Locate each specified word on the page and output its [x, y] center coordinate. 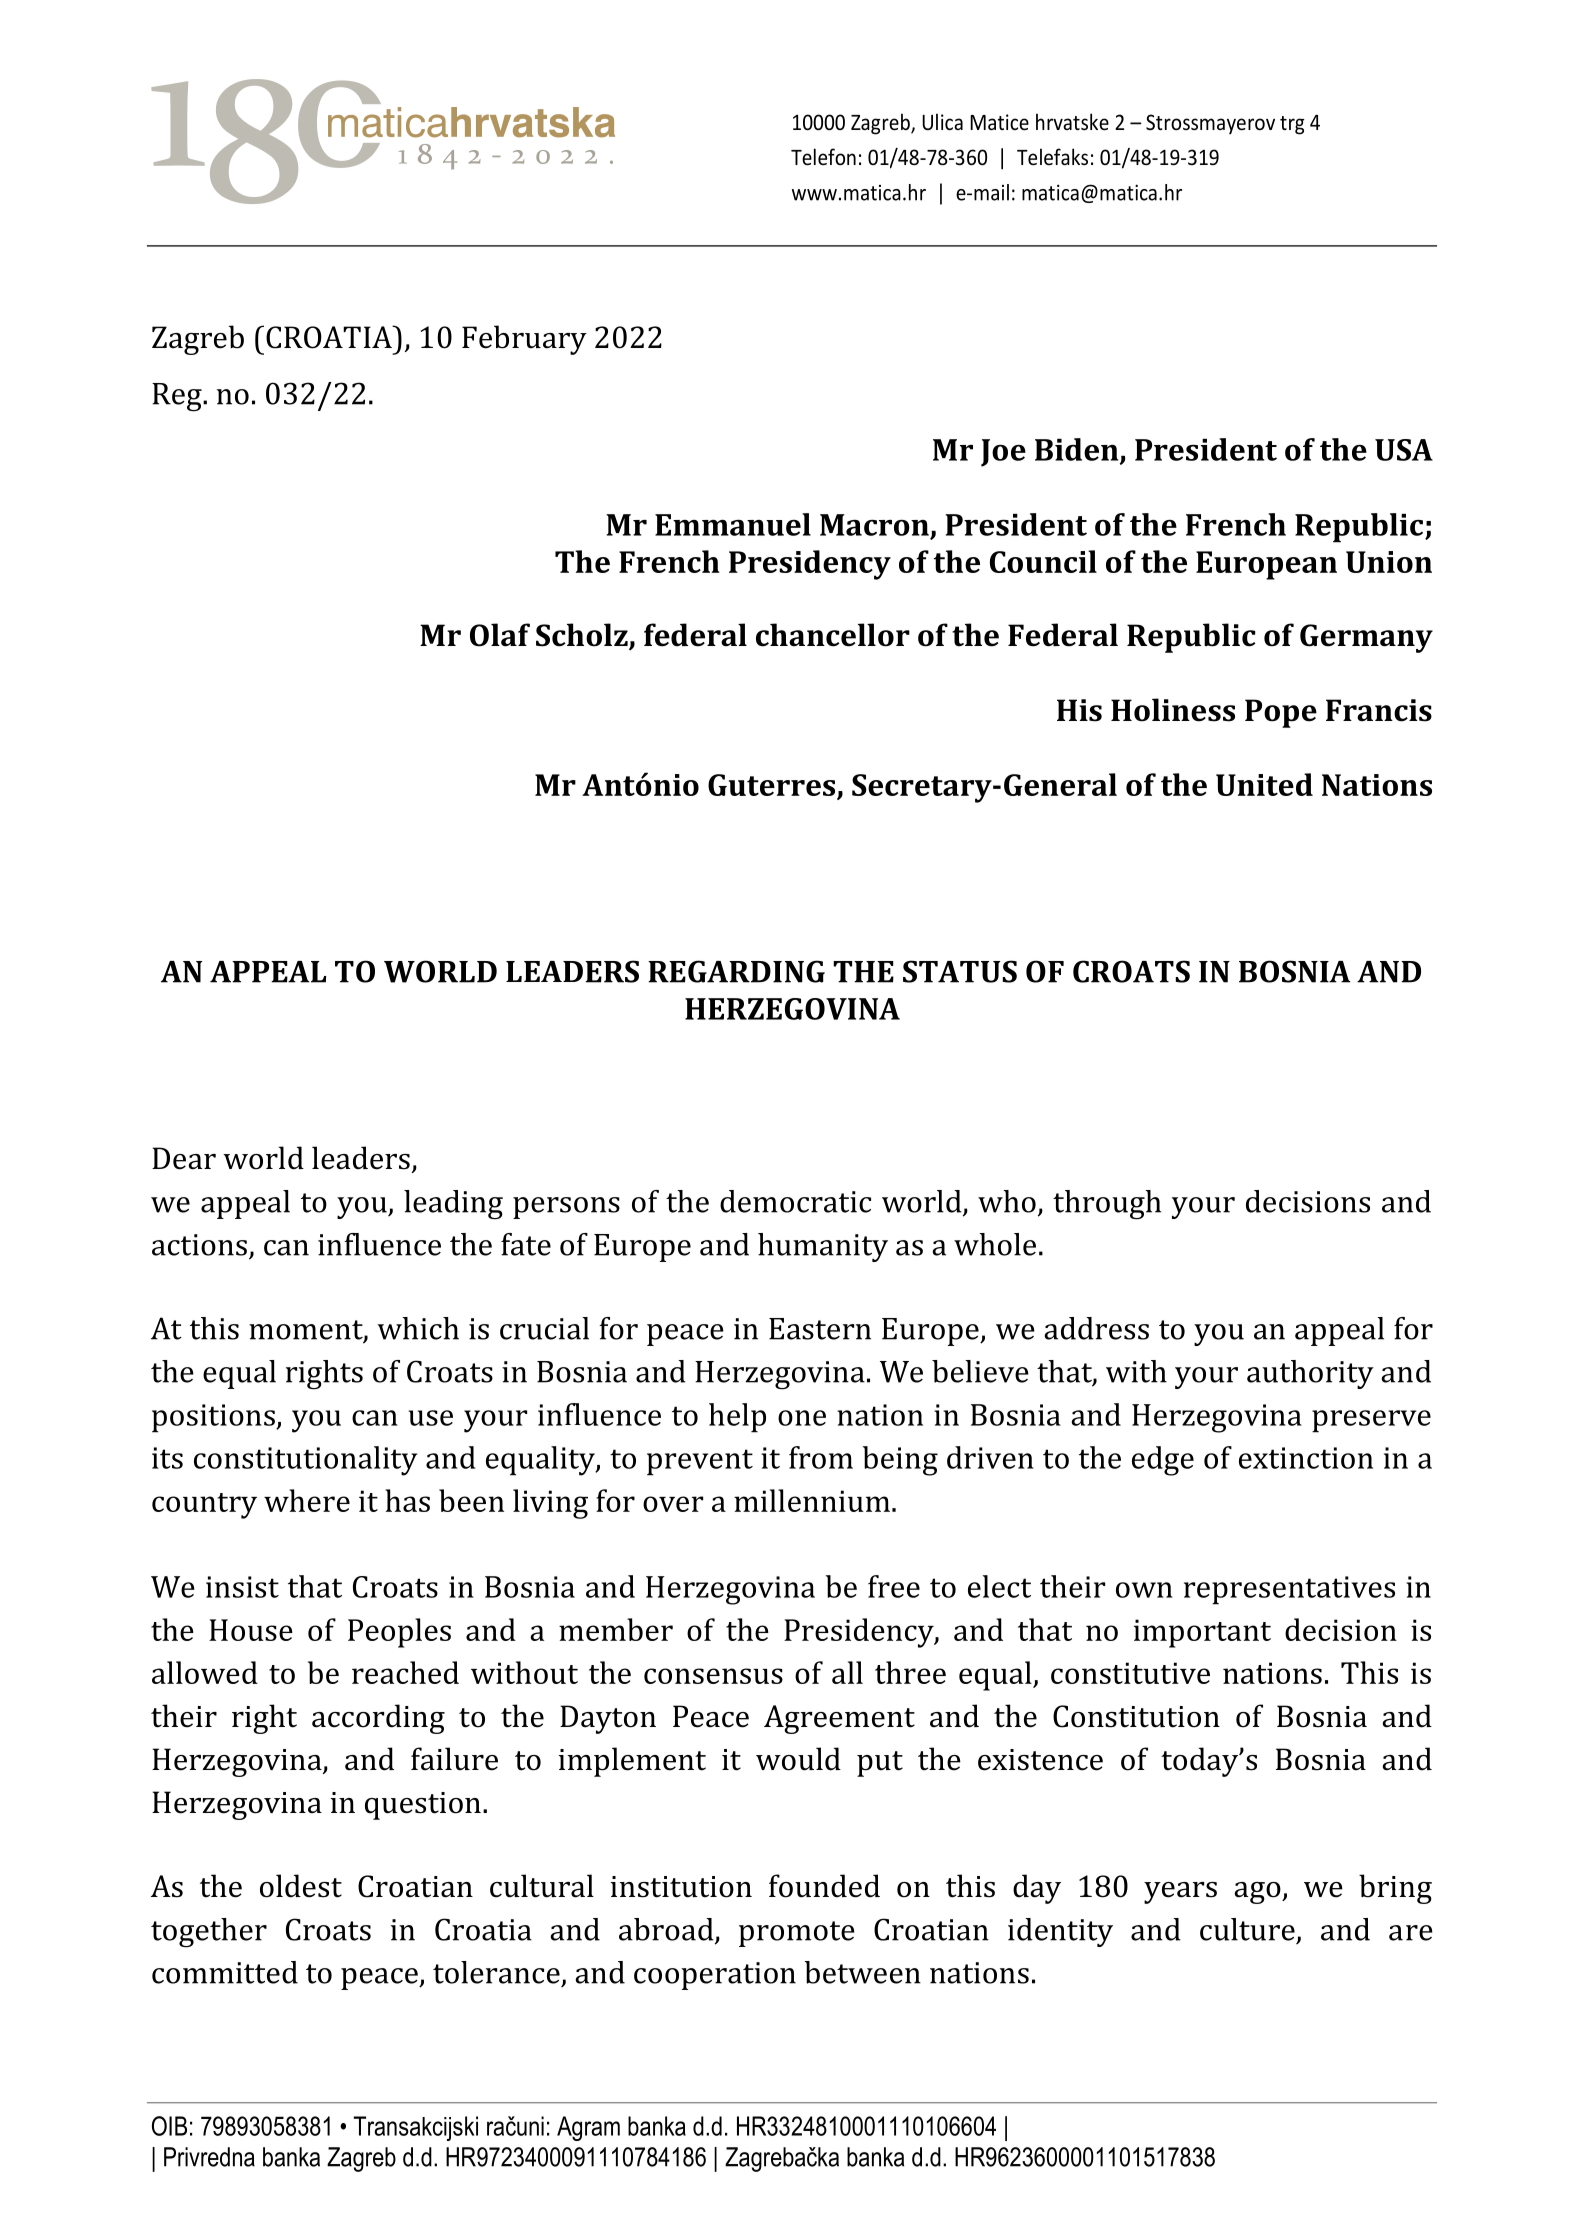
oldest [301, 1886]
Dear [184, 1158]
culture [1247, 1929]
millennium [812, 1500]
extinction [1306, 1458]
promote [797, 1934]
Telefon [823, 157]
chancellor [833, 635]
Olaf [500, 635]
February [524, 340]
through [1107, 1205]
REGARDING [736, 971]
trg [1292, 125]
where [307, 1500]
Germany [1366, 638]
